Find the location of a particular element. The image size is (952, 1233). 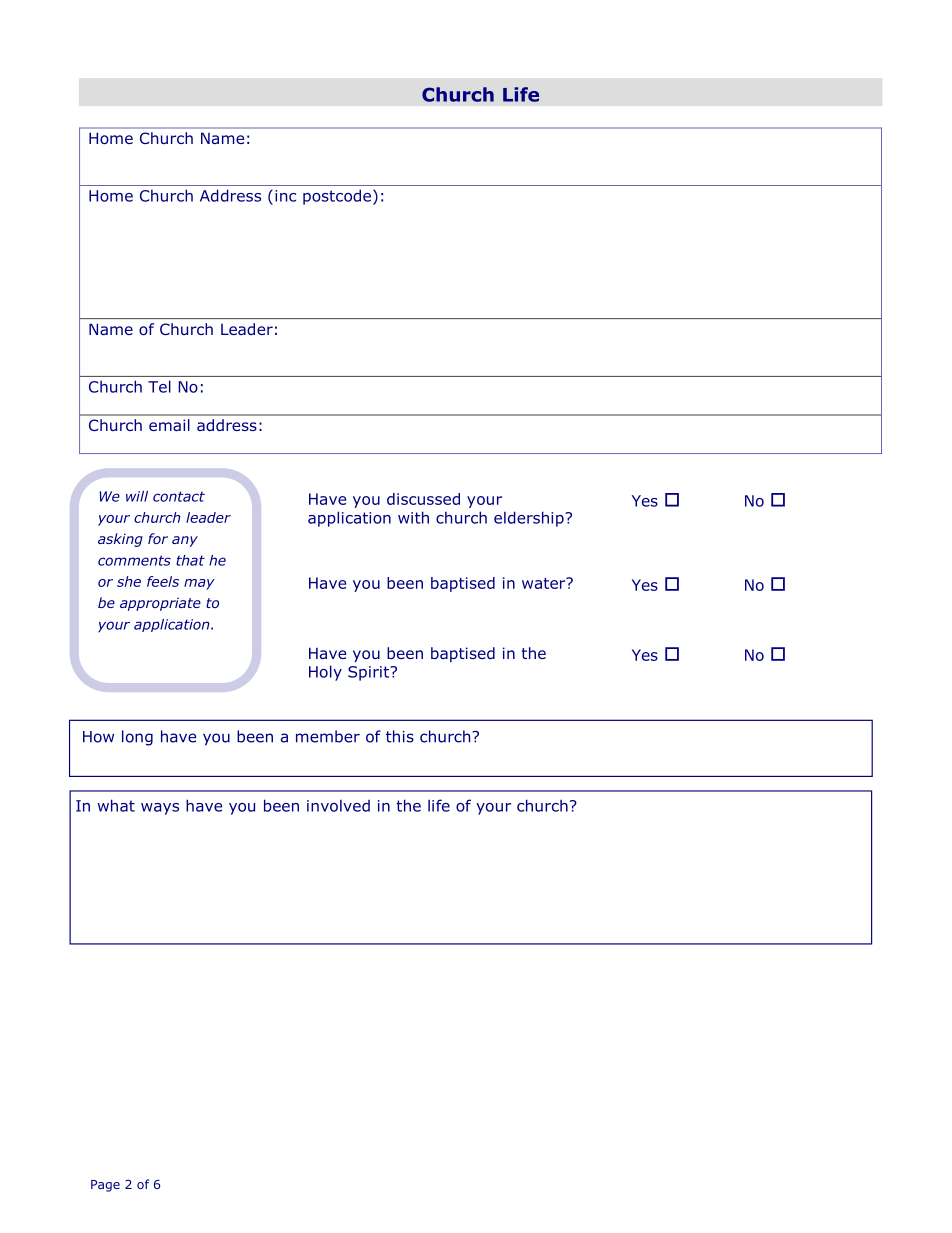

inc is located at coordinates (285, 196).
